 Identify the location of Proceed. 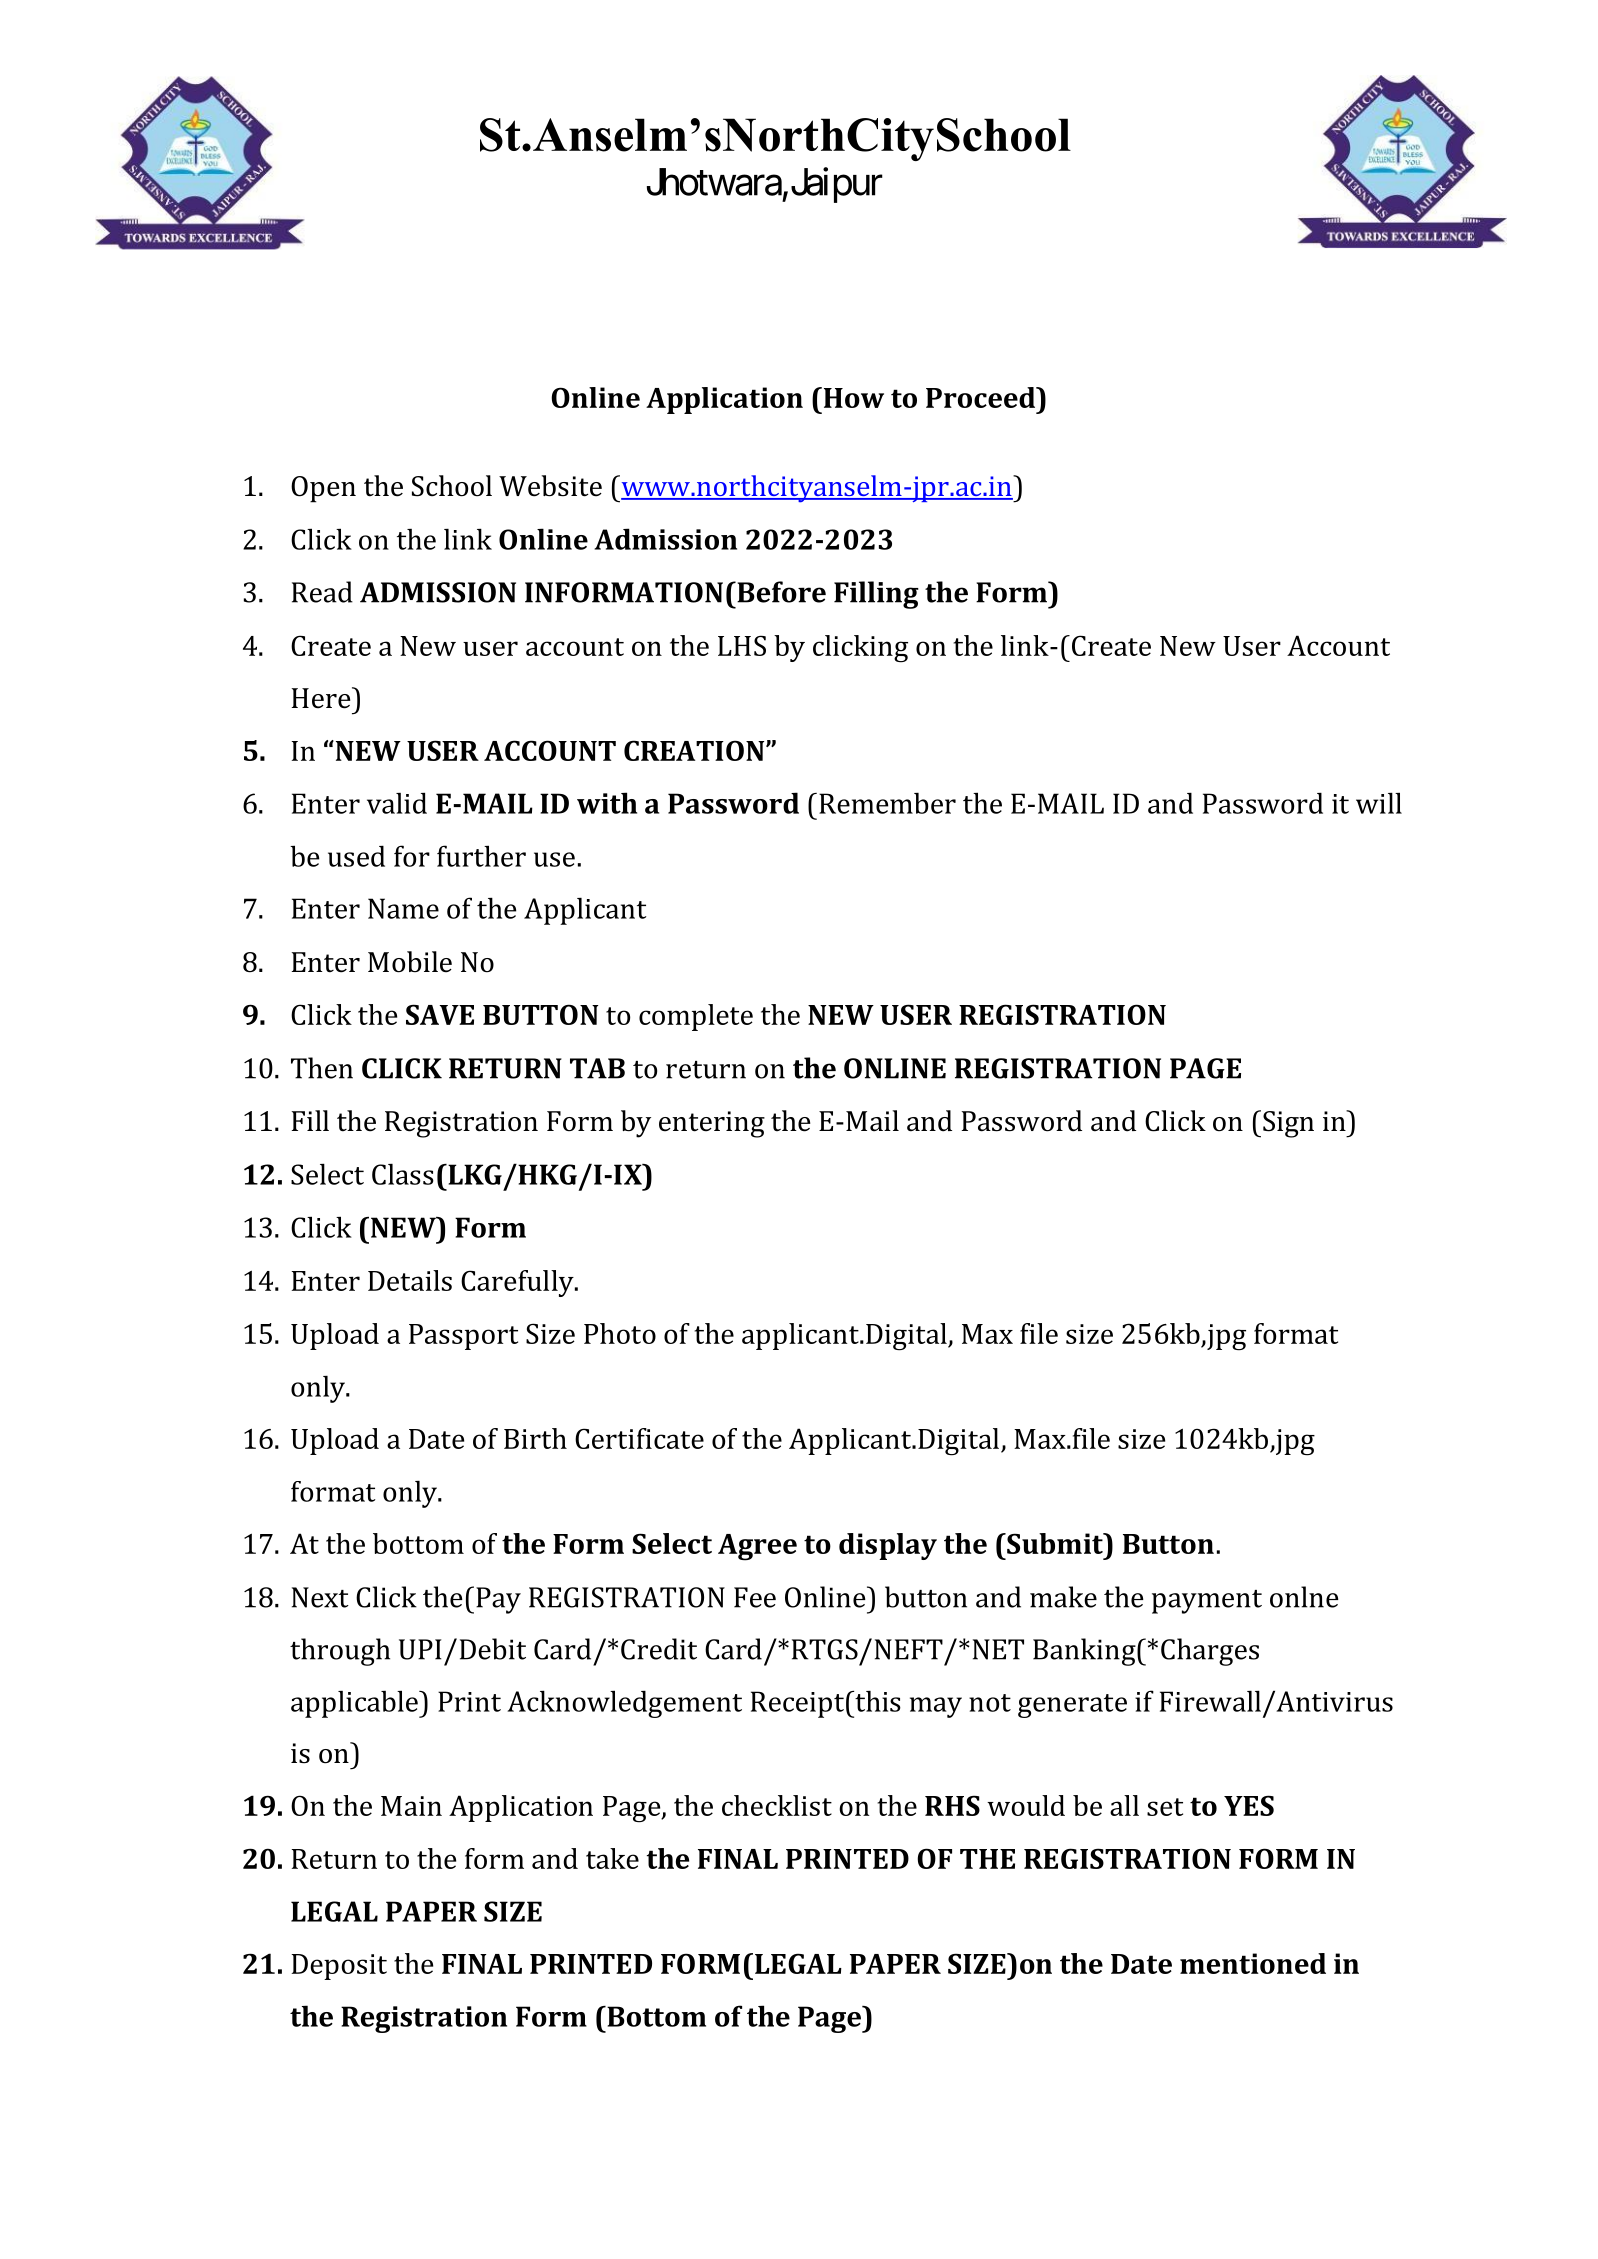
(982, 397).
